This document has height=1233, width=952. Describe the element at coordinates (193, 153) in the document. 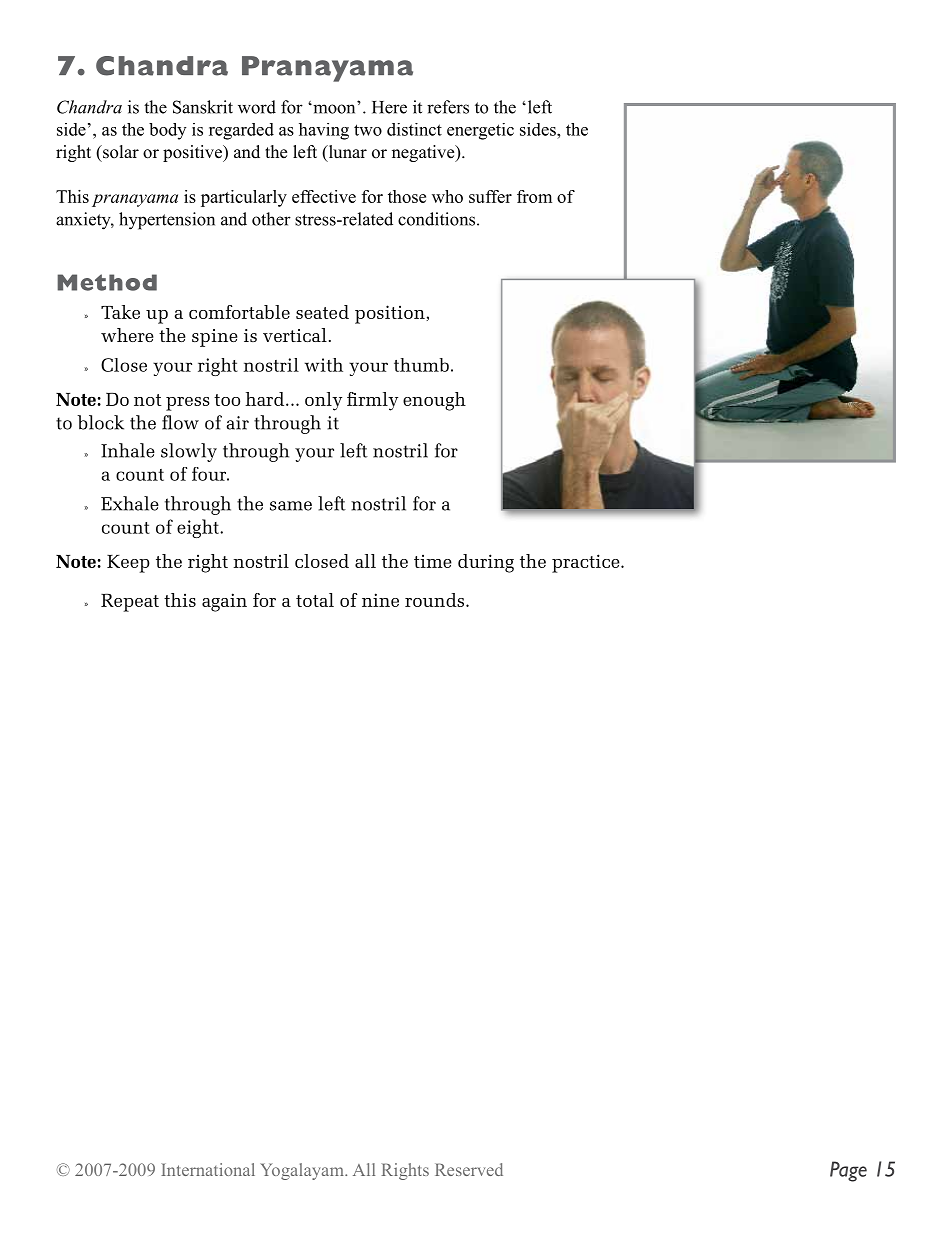

I see `positive` at that location.
